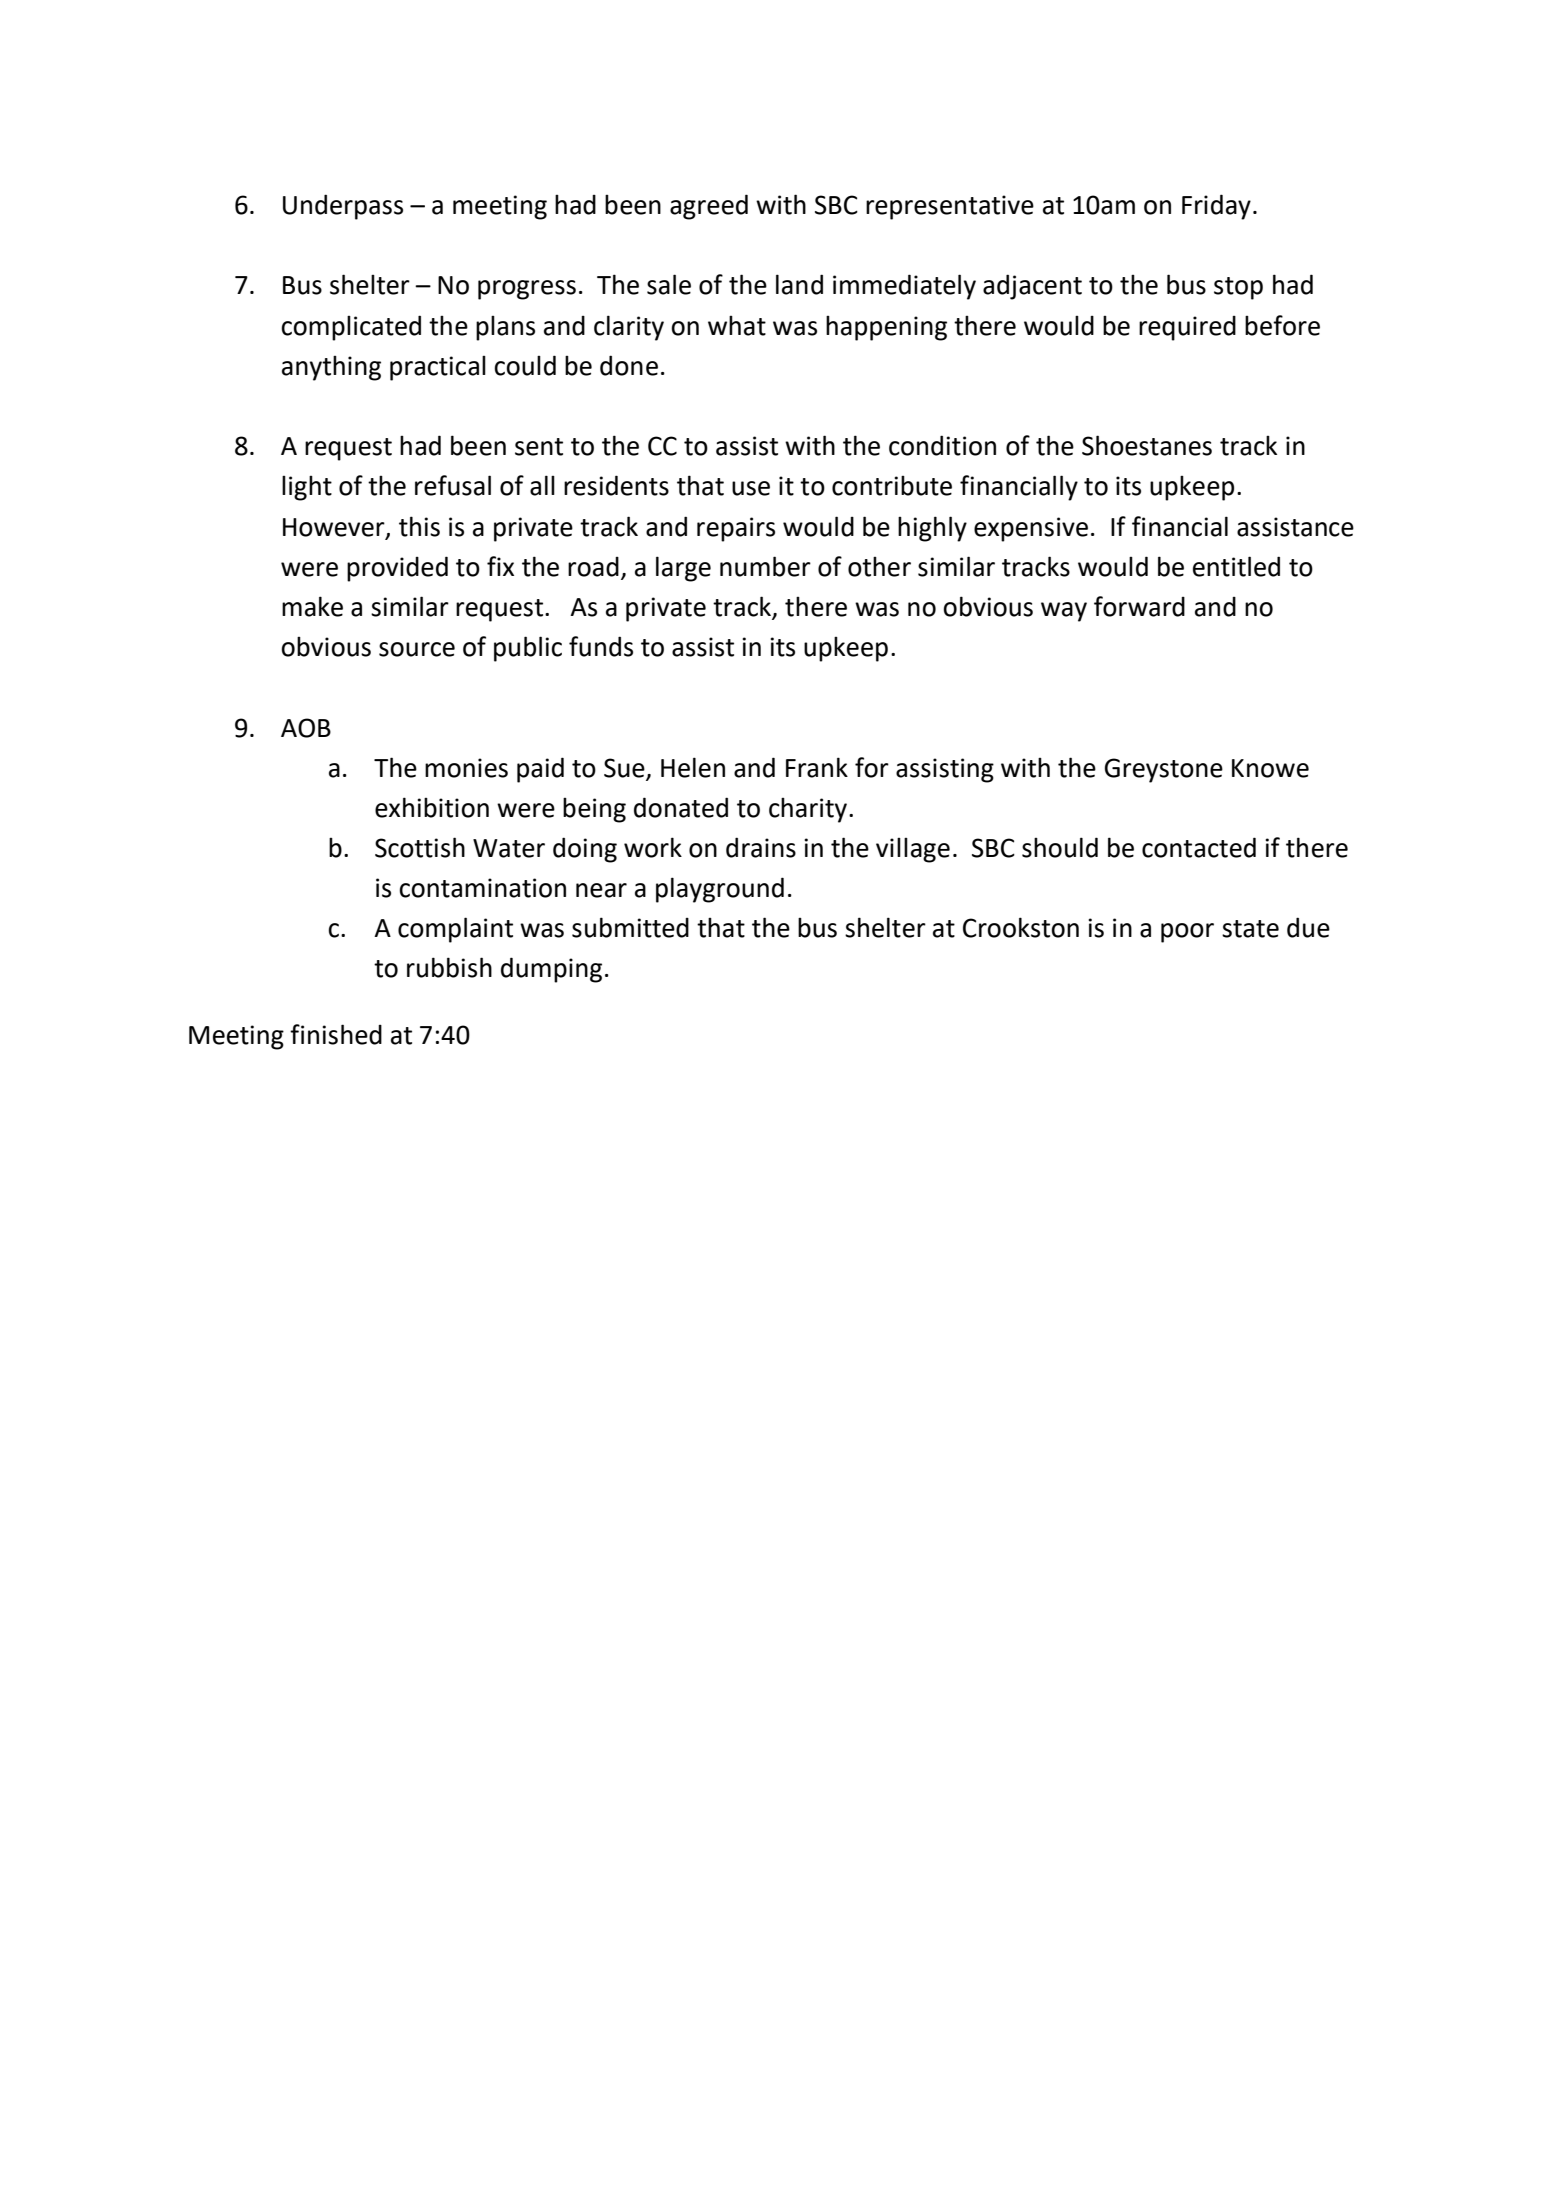 The image size is (1548, 2189). I want to click on agreed, so click(709, 207).
